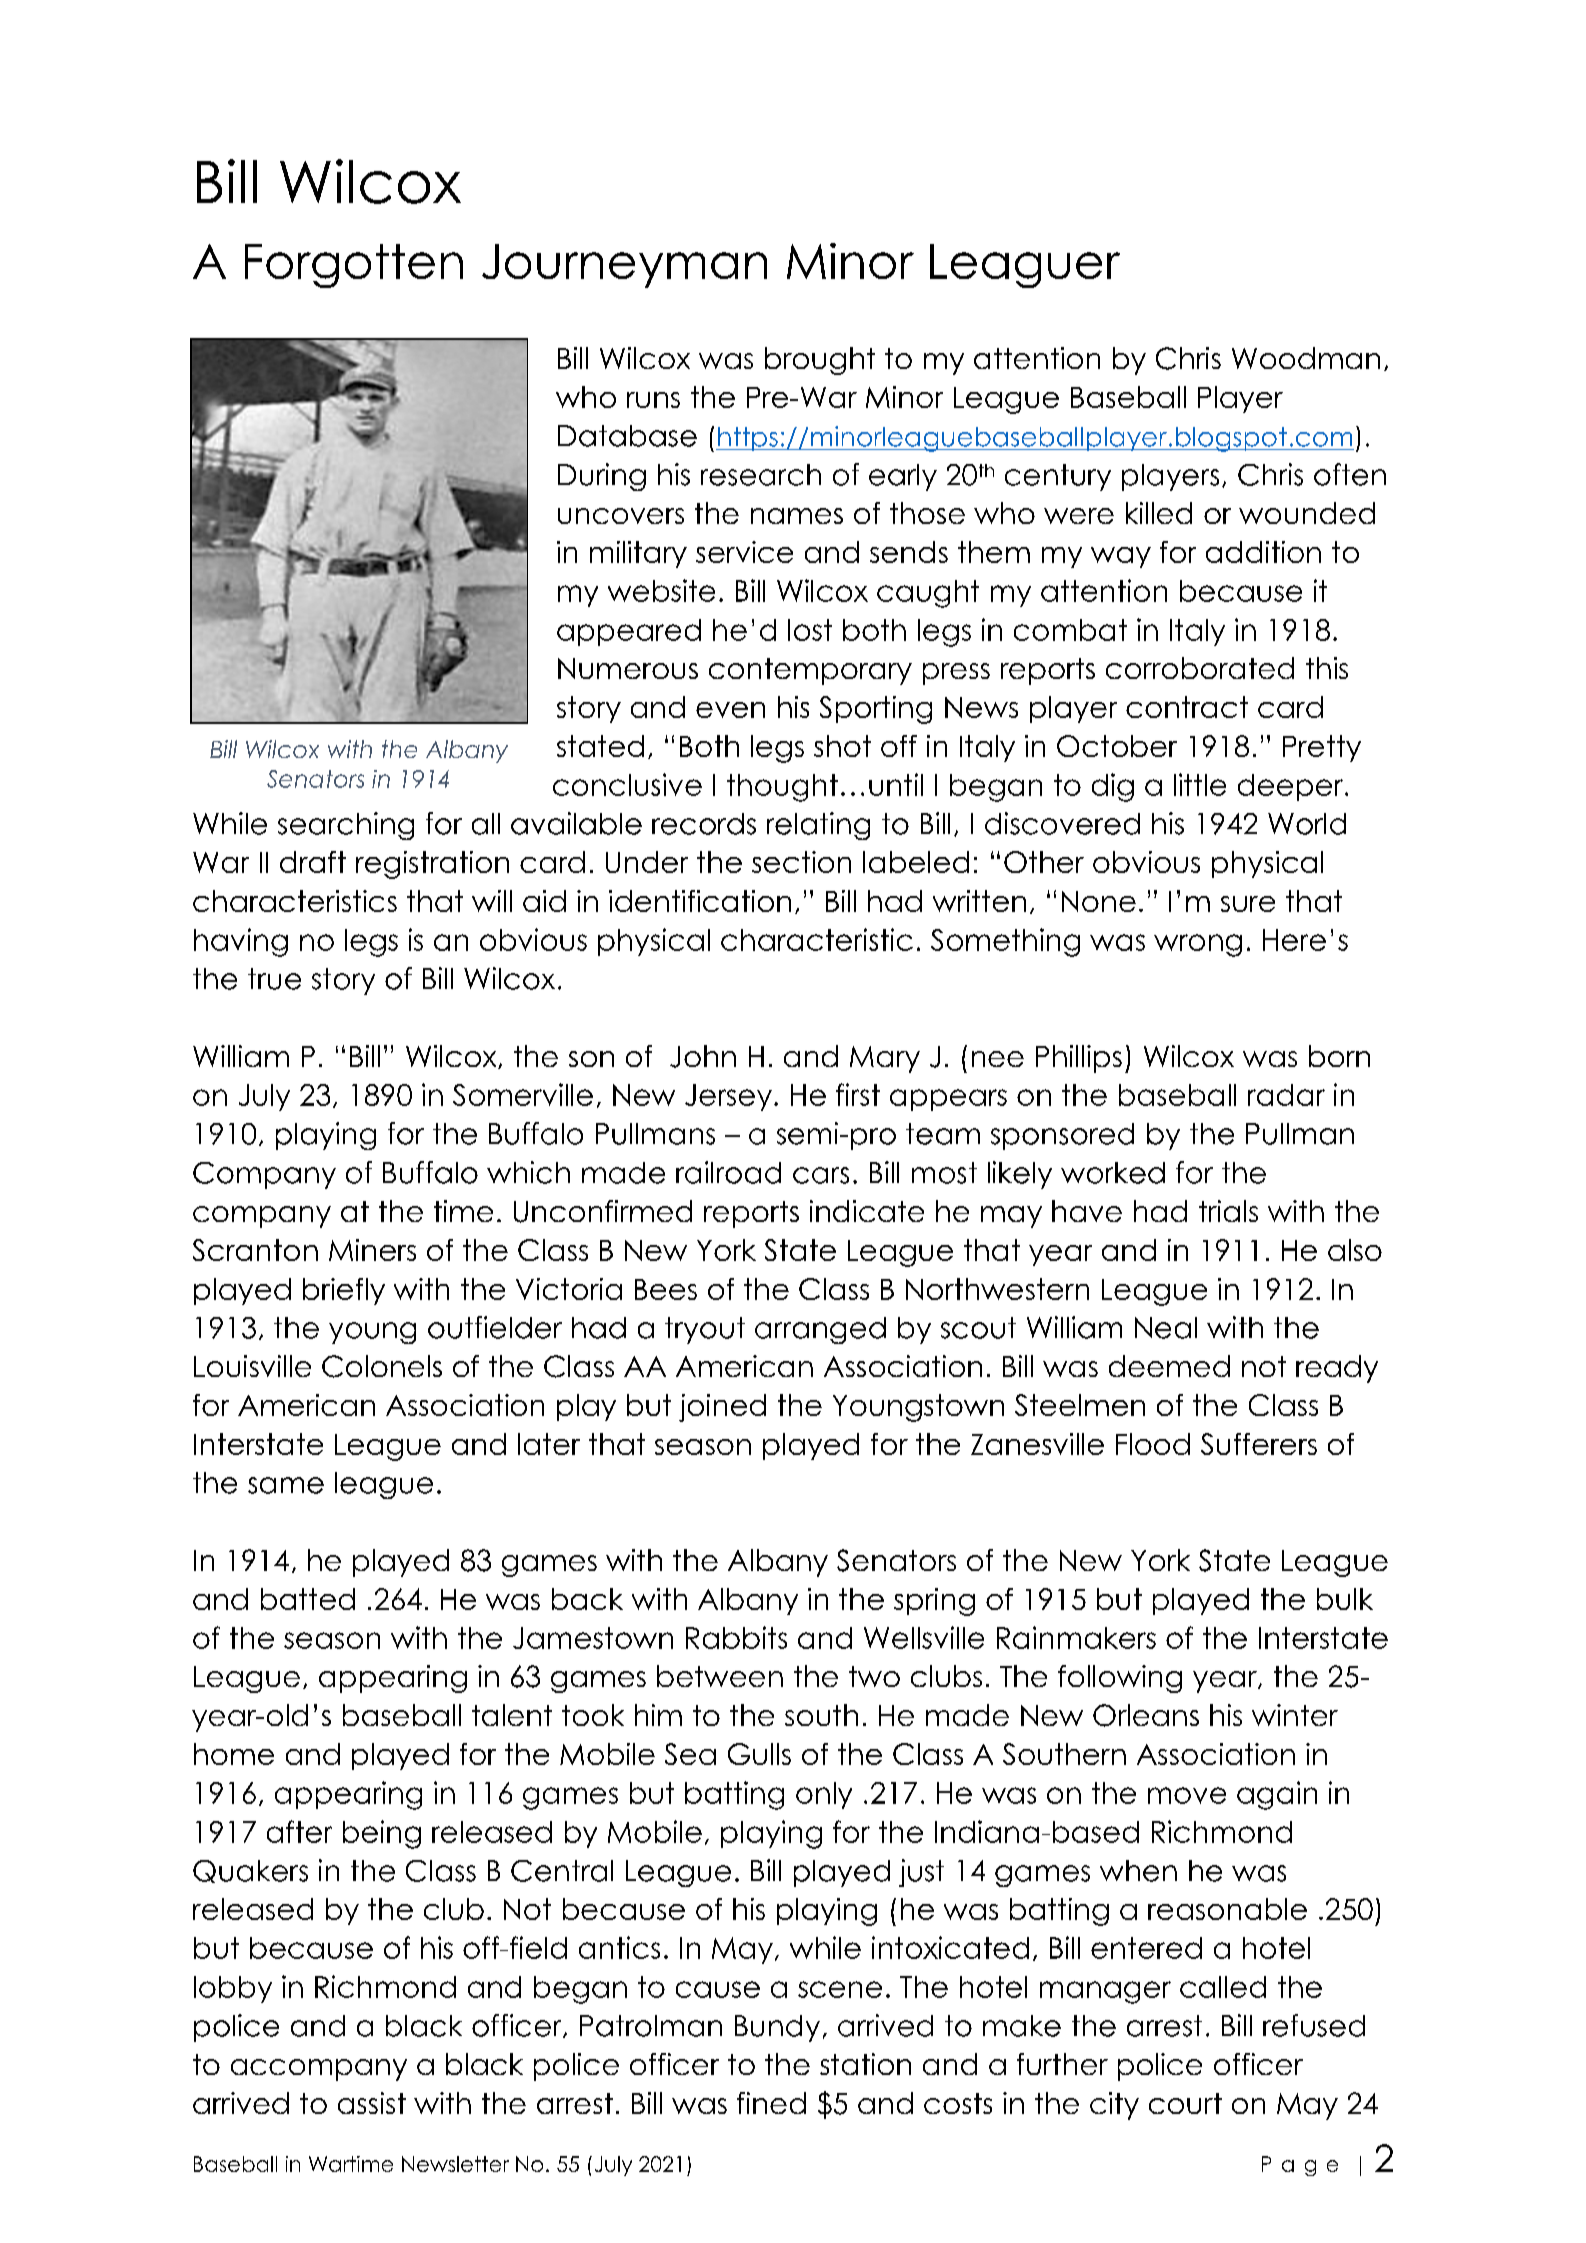 The height and width of the page is (2243, 1586). Describe the element at coordinates (821, 1175) in the page. I see `cars` at that location.
